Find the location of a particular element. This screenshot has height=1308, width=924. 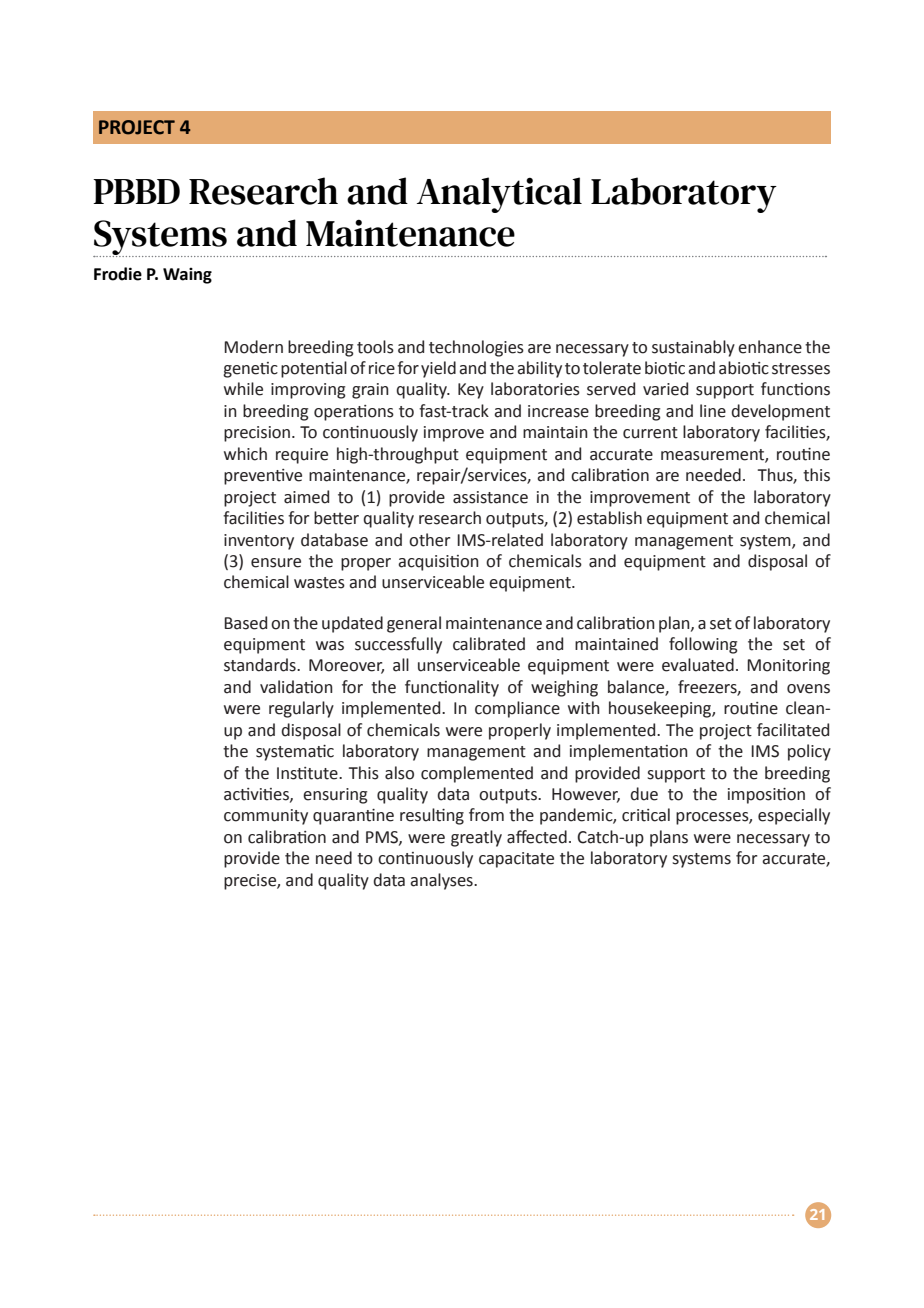

better is located at coordinates (336, 518).
